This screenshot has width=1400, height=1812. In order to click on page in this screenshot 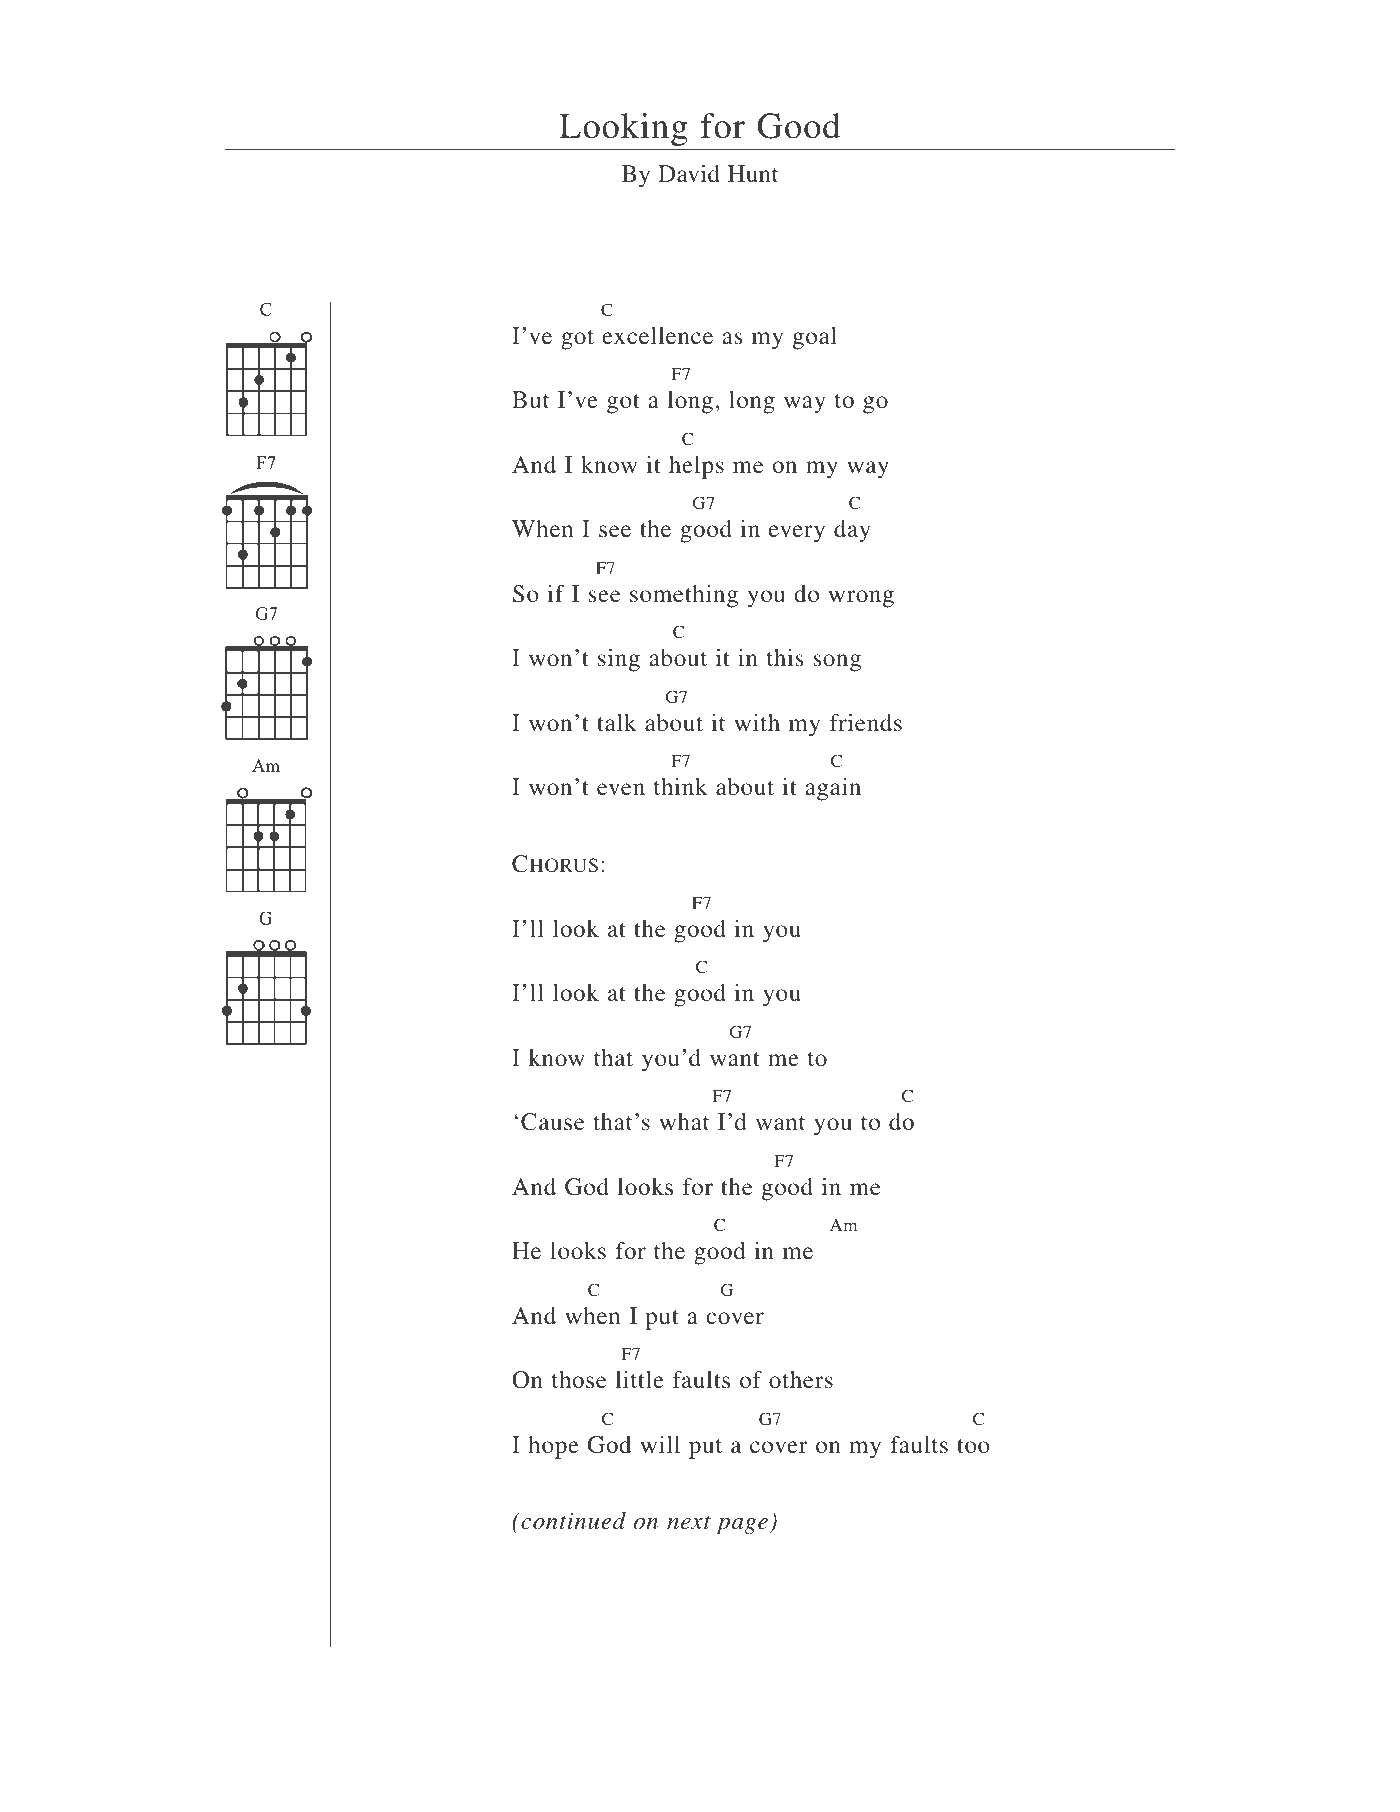, I will do `click(742, 1526)`.
